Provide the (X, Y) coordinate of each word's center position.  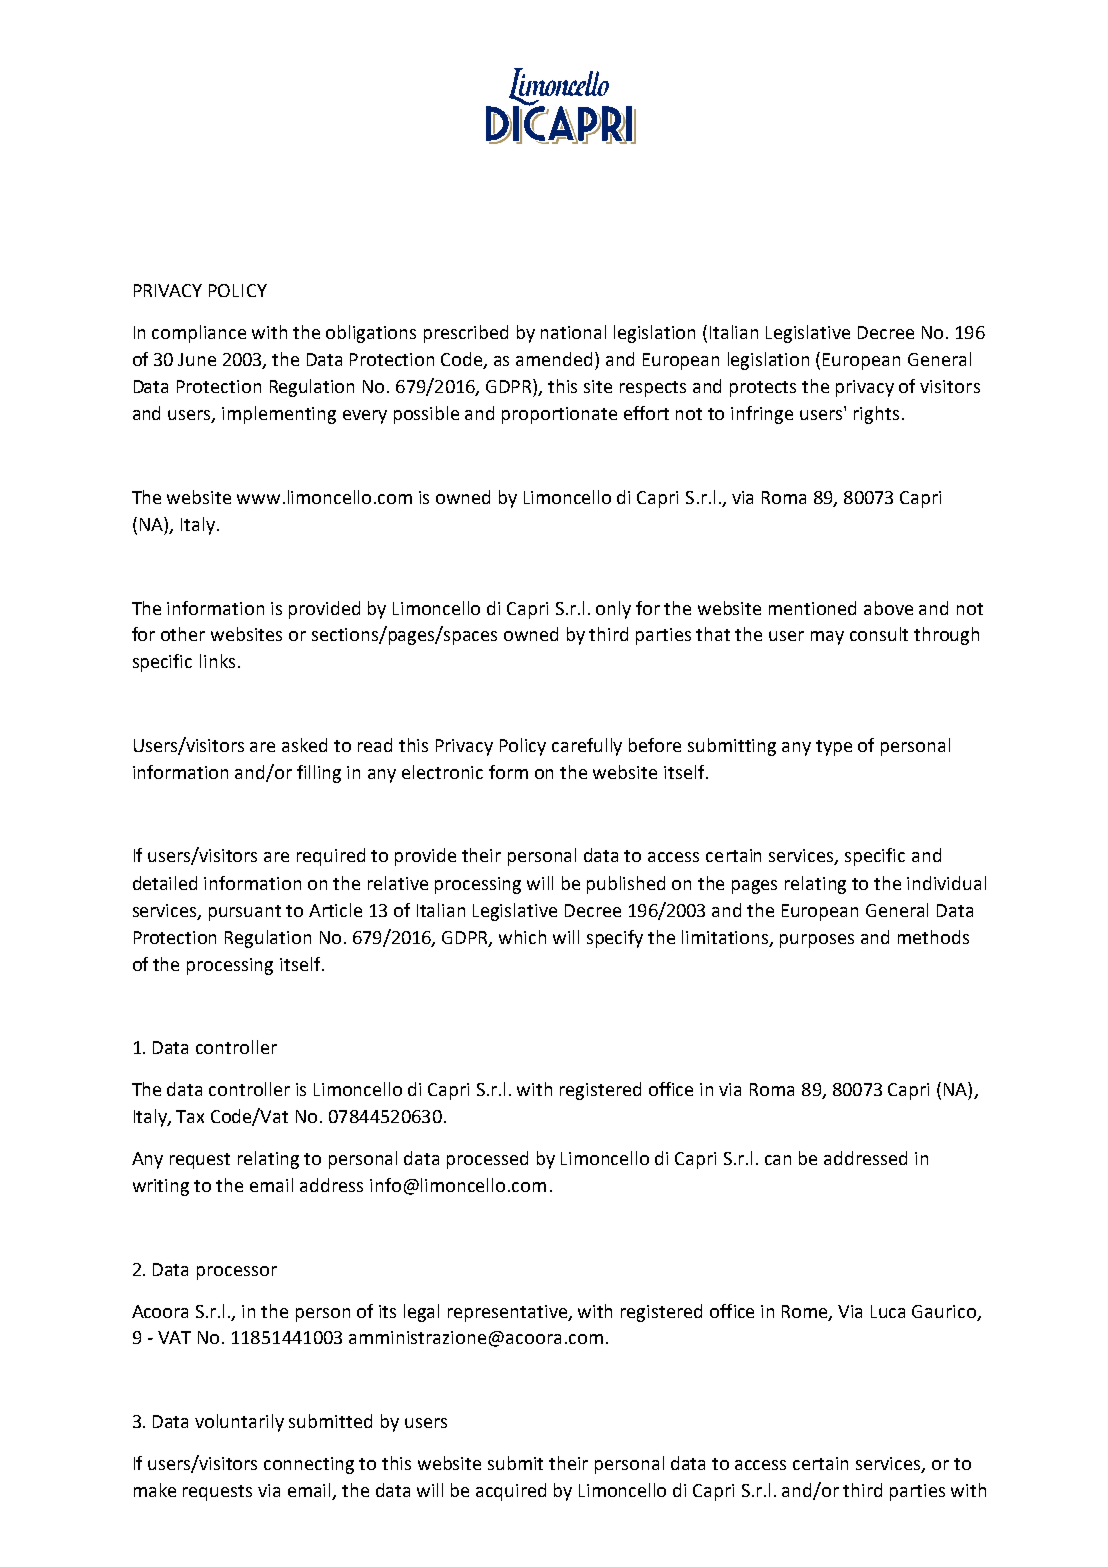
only (613, 610)
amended (556, 359)
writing (161, 1187)
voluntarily (239, 1423)
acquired (511, 1492)
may (827, 638)
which (522, 937)
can (778, 1160)
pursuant (245, 913)
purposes (817, 941)
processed (487, 1160)
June (197, 359)
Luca (888, 1311)
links (217, 661)
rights (876, 415)
